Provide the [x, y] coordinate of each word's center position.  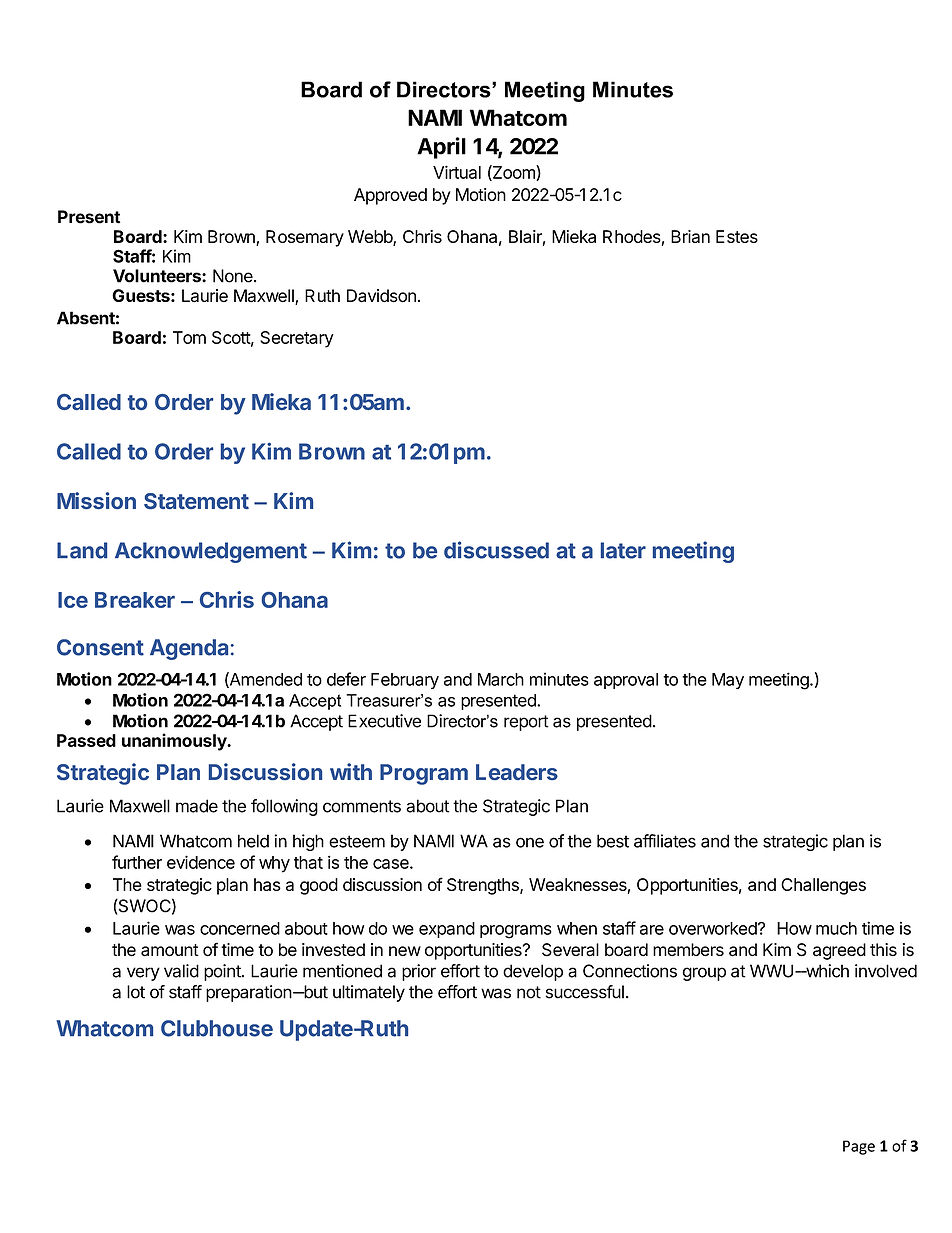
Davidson [381, 296]
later [623, 550]
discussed [496, 550]
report [526, 723]
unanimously [175, 742]
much [836, 928]
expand [447, 930]
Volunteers [158, 276]
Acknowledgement [211, 552]
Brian [690, 236]
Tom [189, 337]
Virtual [457, 172]
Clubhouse [217, 1028]
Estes [737, 236]
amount [170, 950]
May [728, 681]
